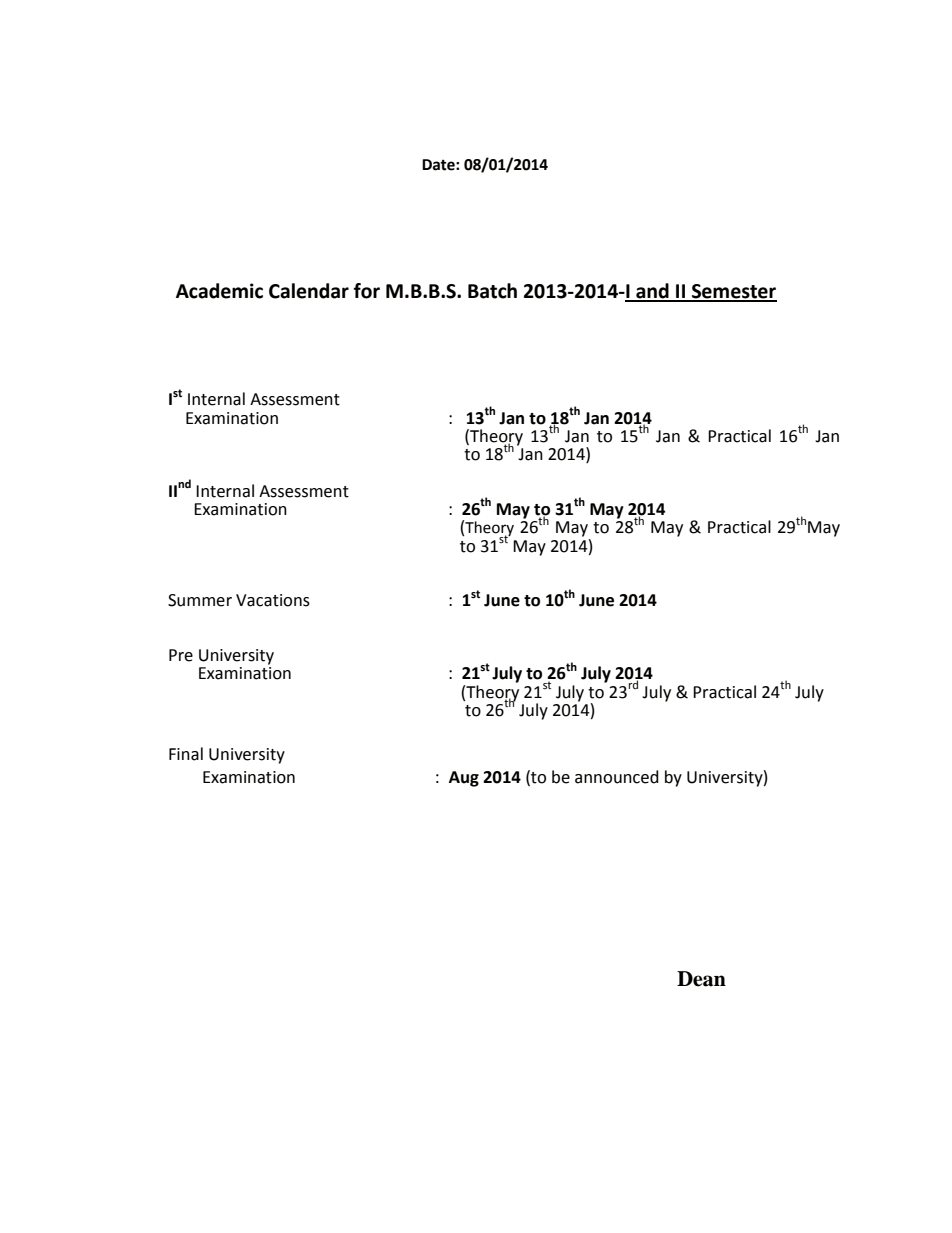 Image resolution: width=952 pixels, height=1233 pixels. Describe the element at coordinates (733, 292) in the screenshot. I see `Semester` at that location.
